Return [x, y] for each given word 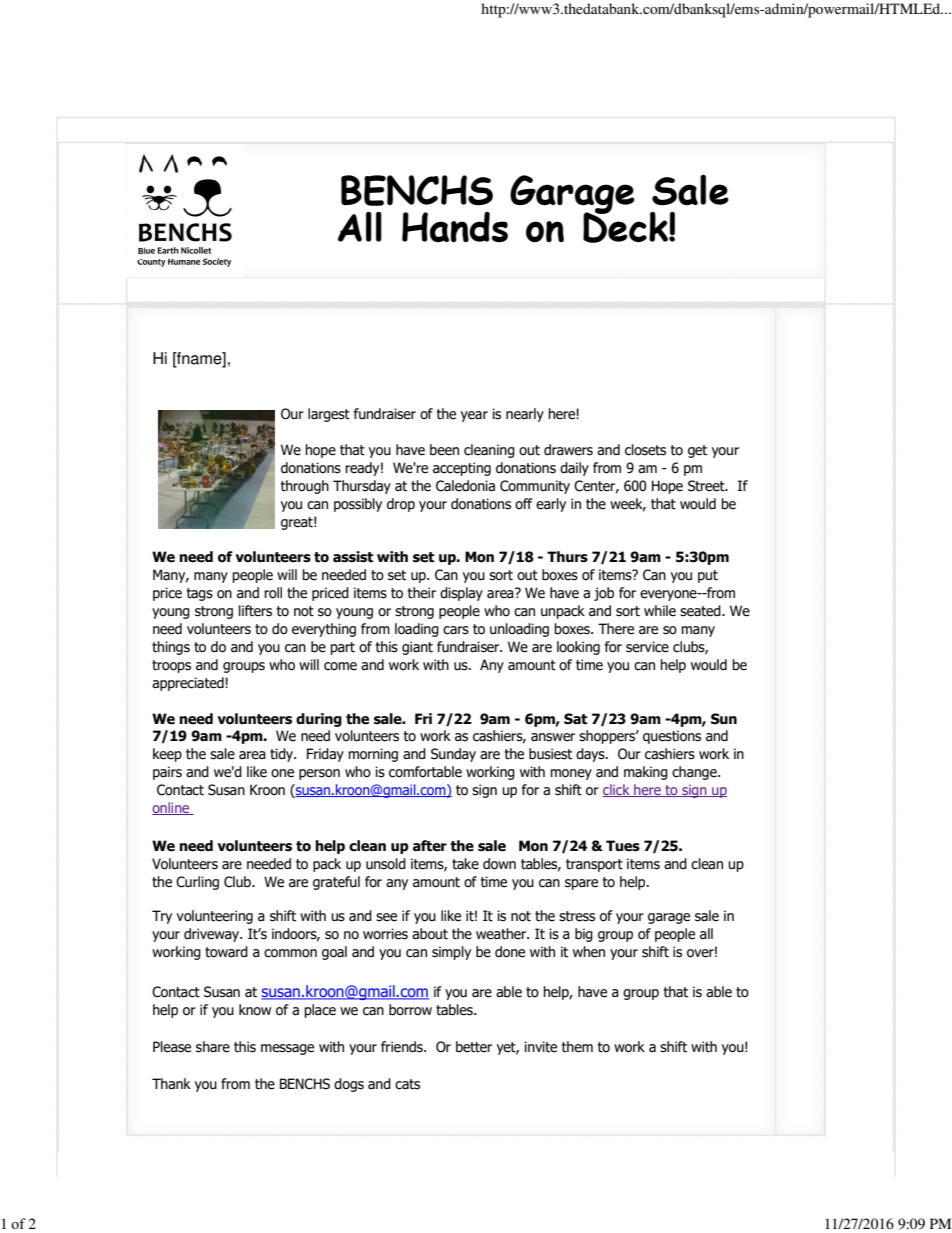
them [577, 1047]
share [213, 1047]
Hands [455, 227]
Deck [626, 226]
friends [403, 1047]
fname [199, 358]
